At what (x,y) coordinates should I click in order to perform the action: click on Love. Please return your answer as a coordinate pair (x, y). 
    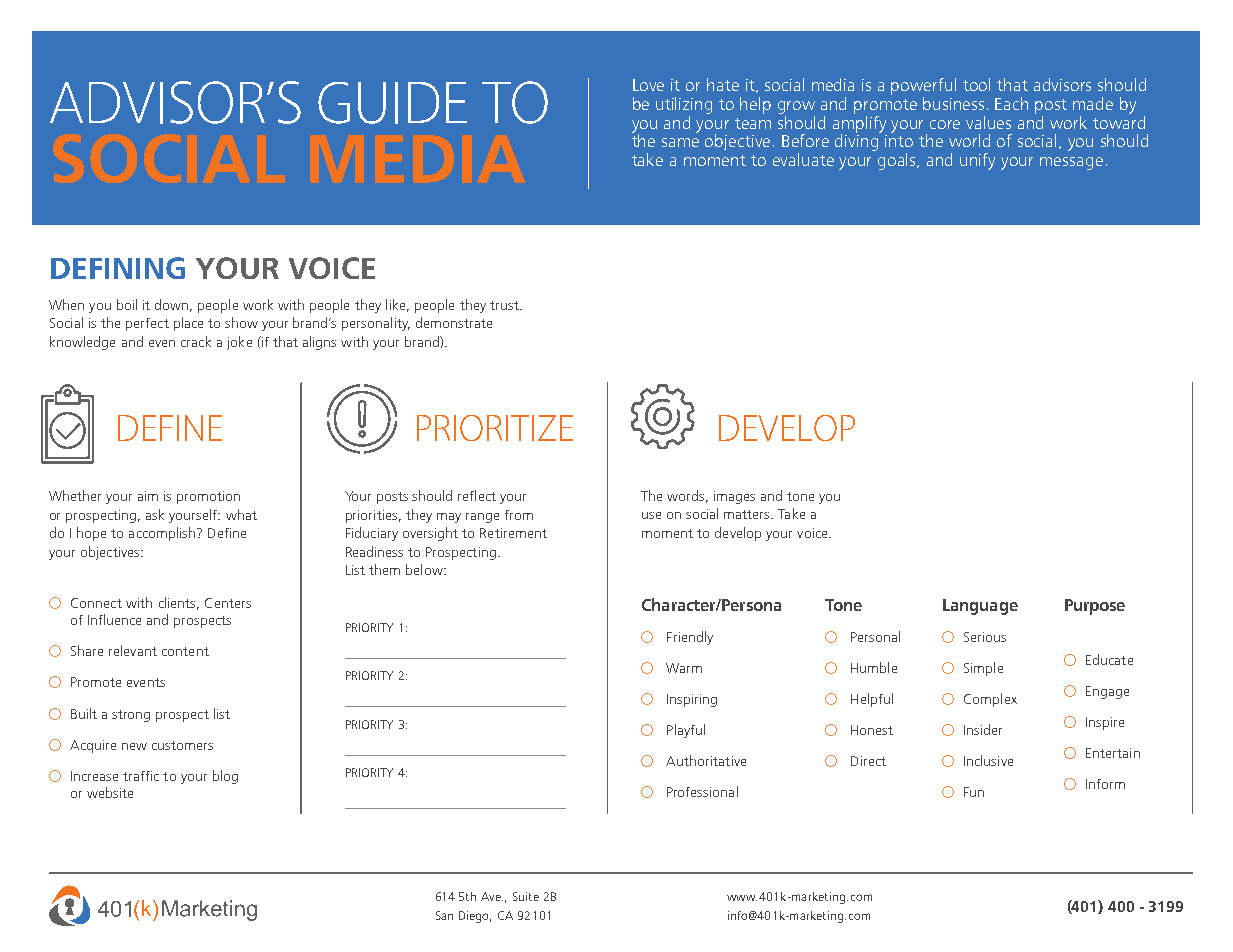
    Looking at the image, I should click on (648, 85).
